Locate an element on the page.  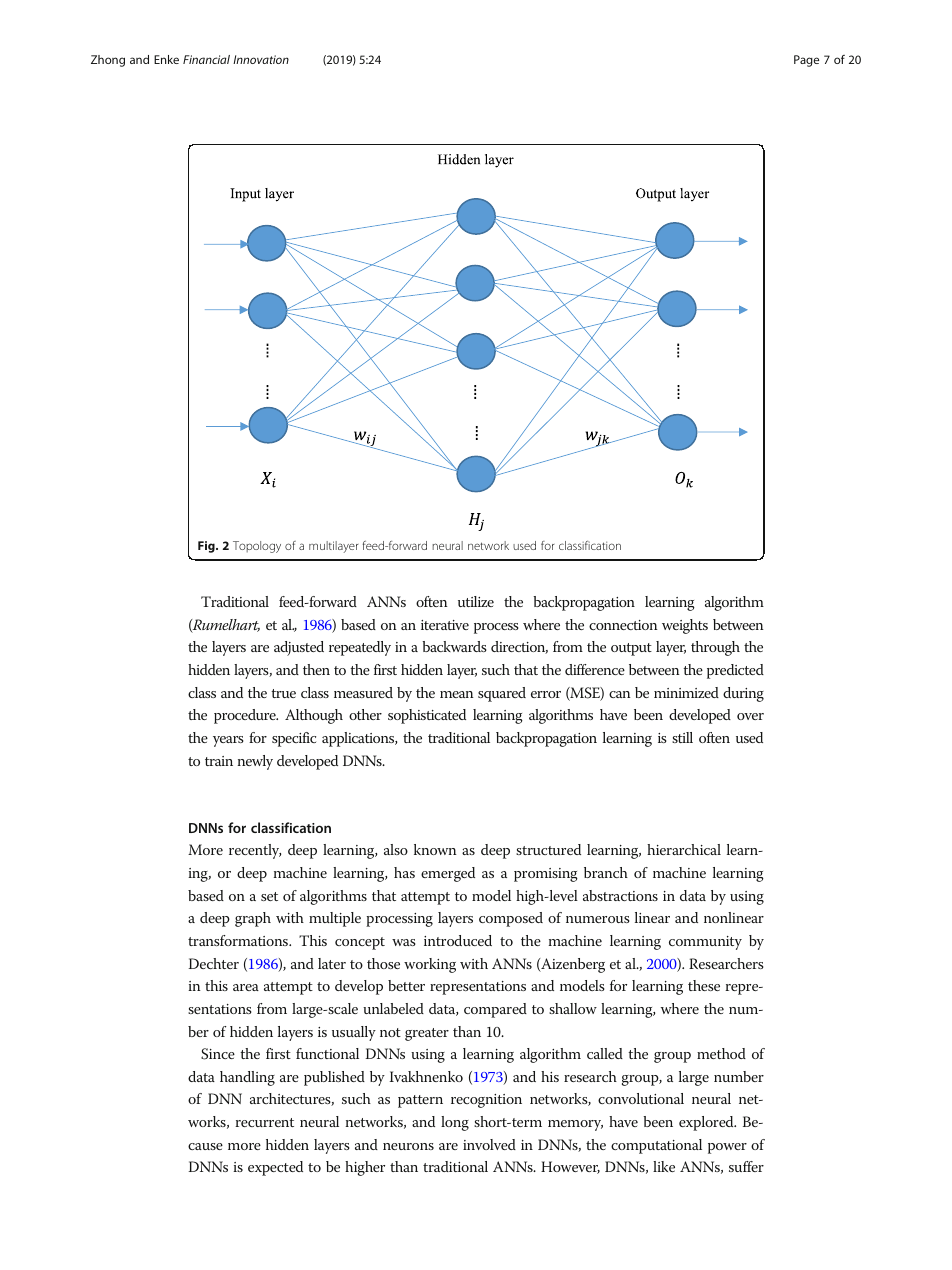
Page is located at coordinates (806, 61).
